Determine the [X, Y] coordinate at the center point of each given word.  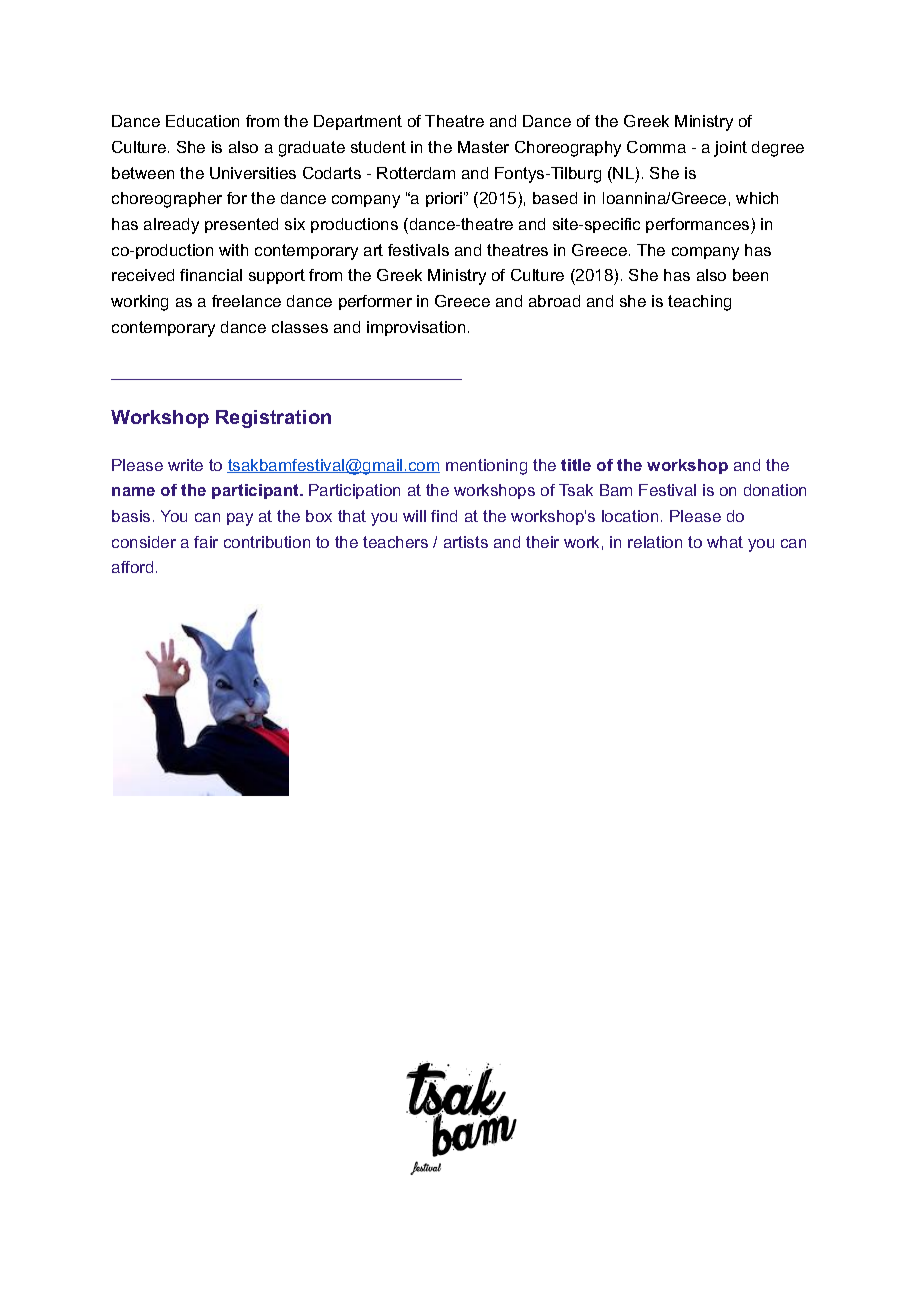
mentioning [486, 467]
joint [730, 149]
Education [202, 121]
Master [483, 147]
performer [375, 302]
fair [206, 542]
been [750, 275]
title [576, 465]
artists [466, 542]
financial [211, 275]
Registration [273, 419]
